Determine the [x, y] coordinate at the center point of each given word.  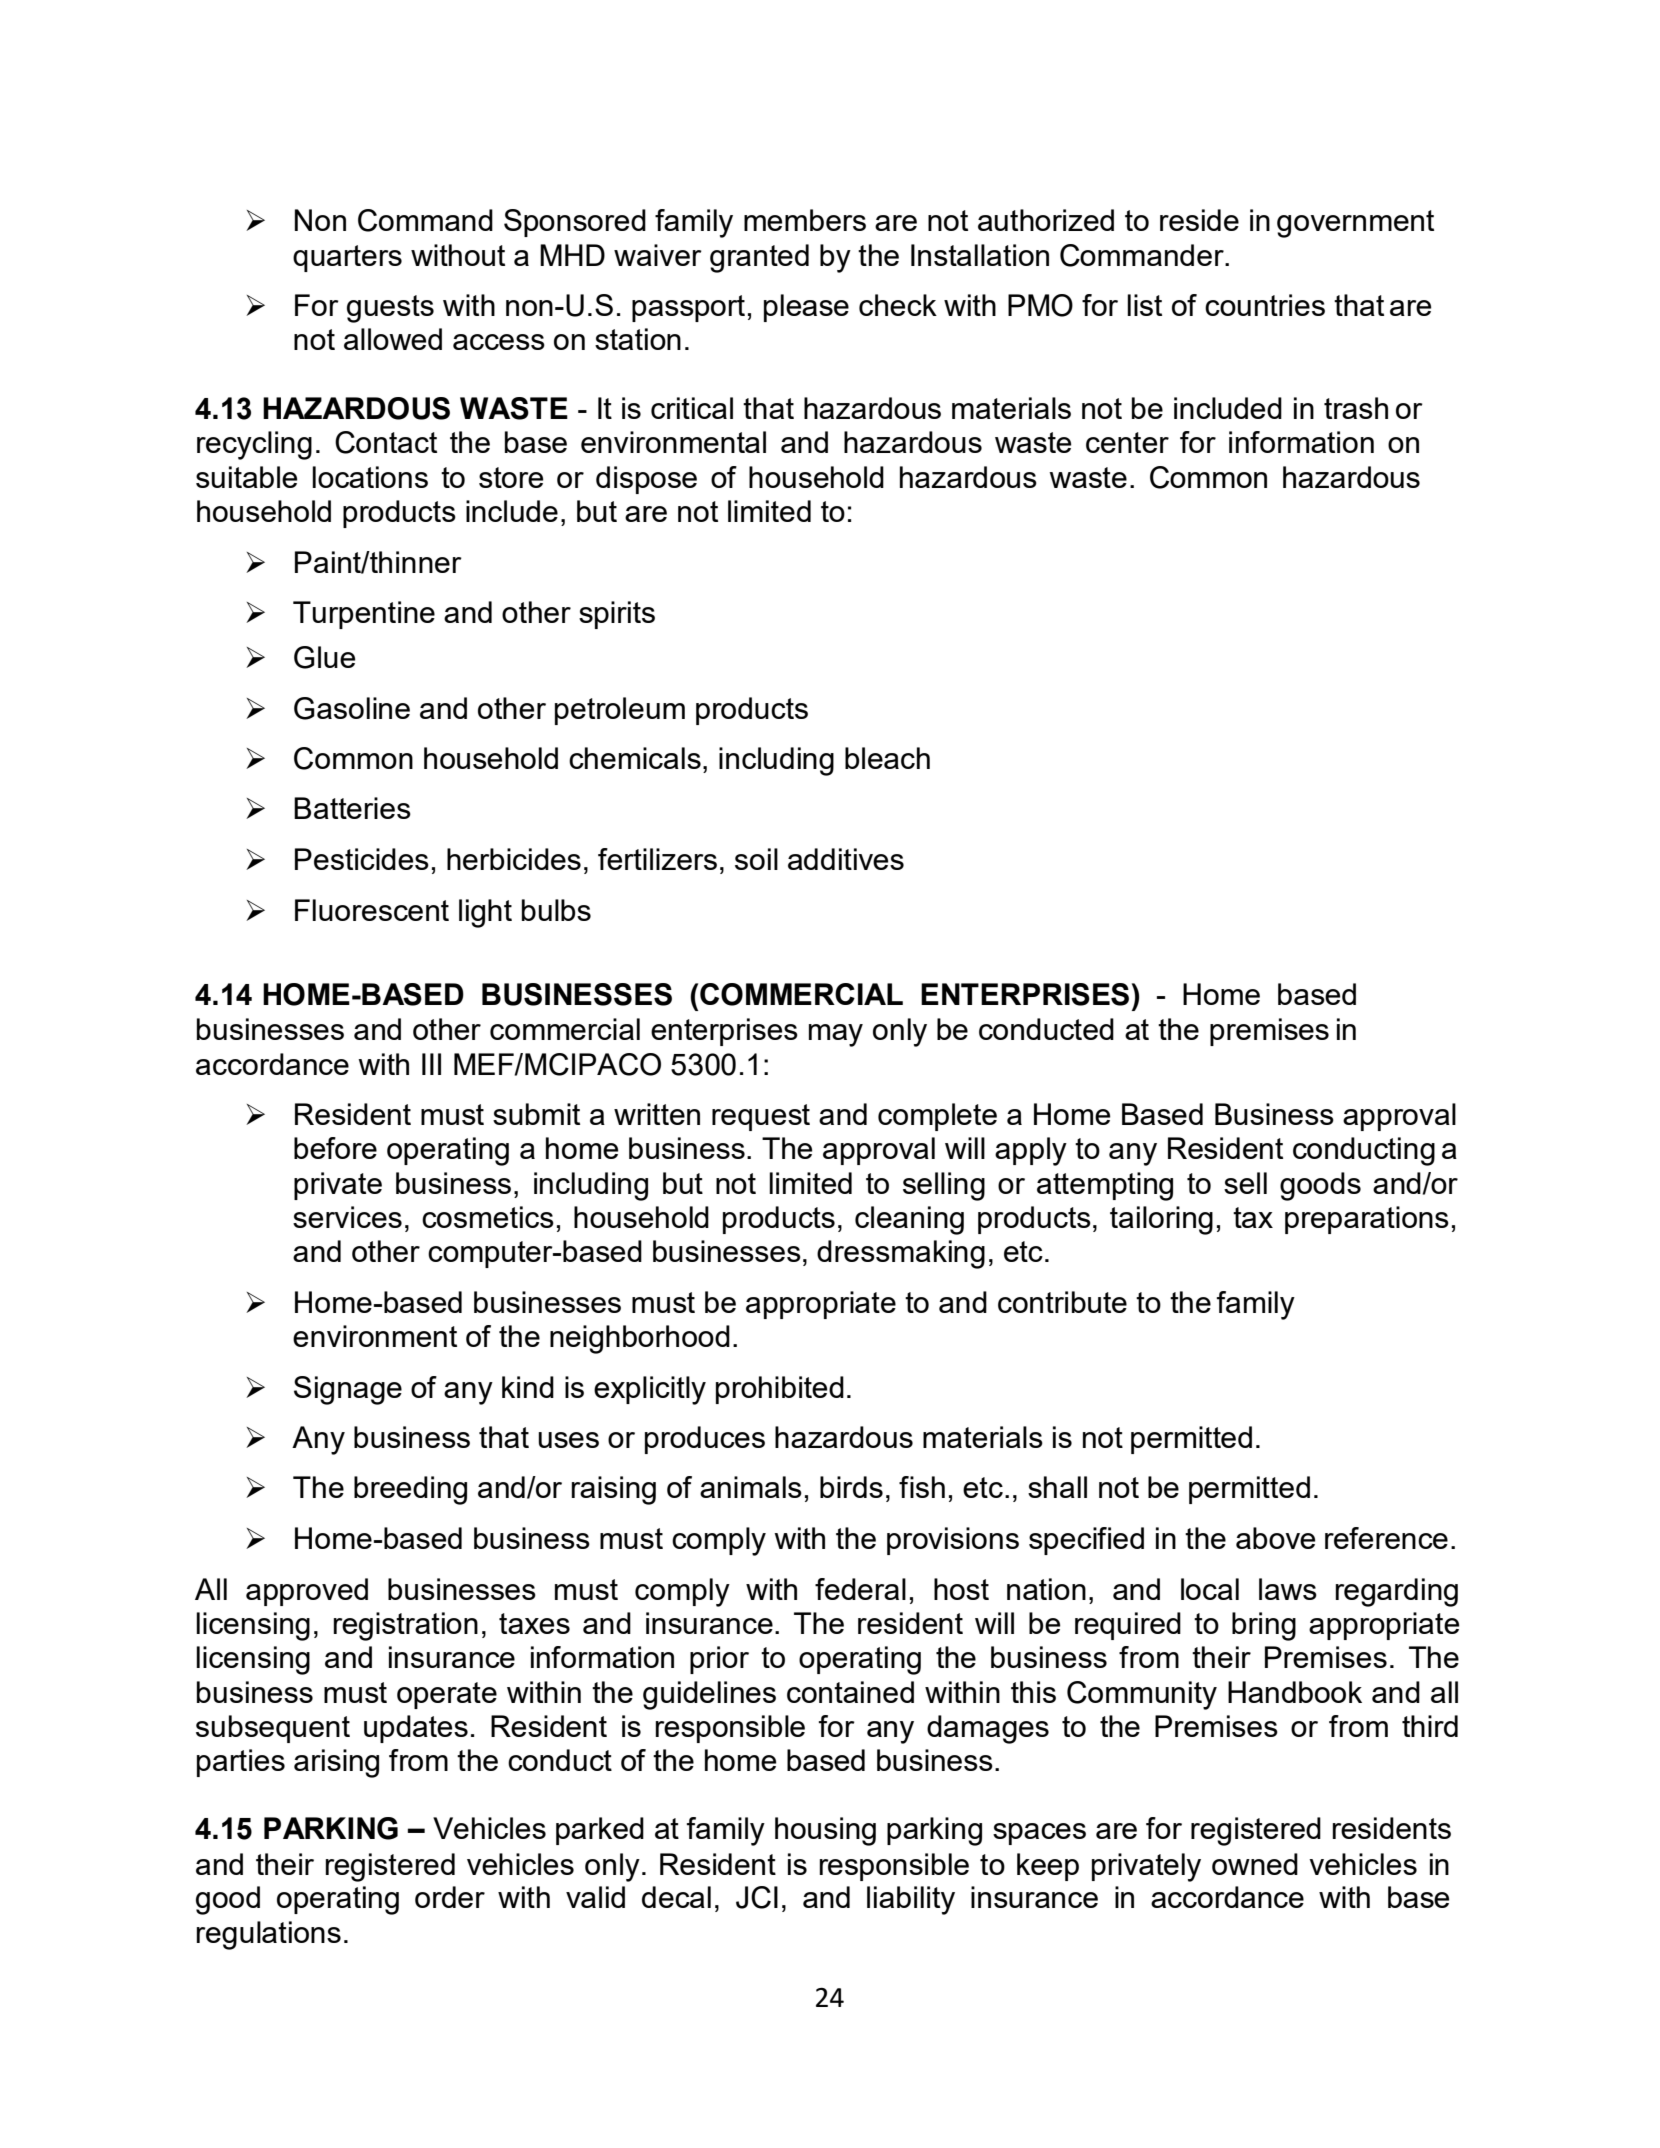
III [431, 1064]
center [1127, 442]
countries [1265, 305]
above [1275, 1538]
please [806, 308]
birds [851, 1487]
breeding [410, 1490]
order [450, 1897]
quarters [347, 258]
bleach [887, 758]
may [836, 1035]
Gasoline [352, 708]
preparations [1367, 1220]
